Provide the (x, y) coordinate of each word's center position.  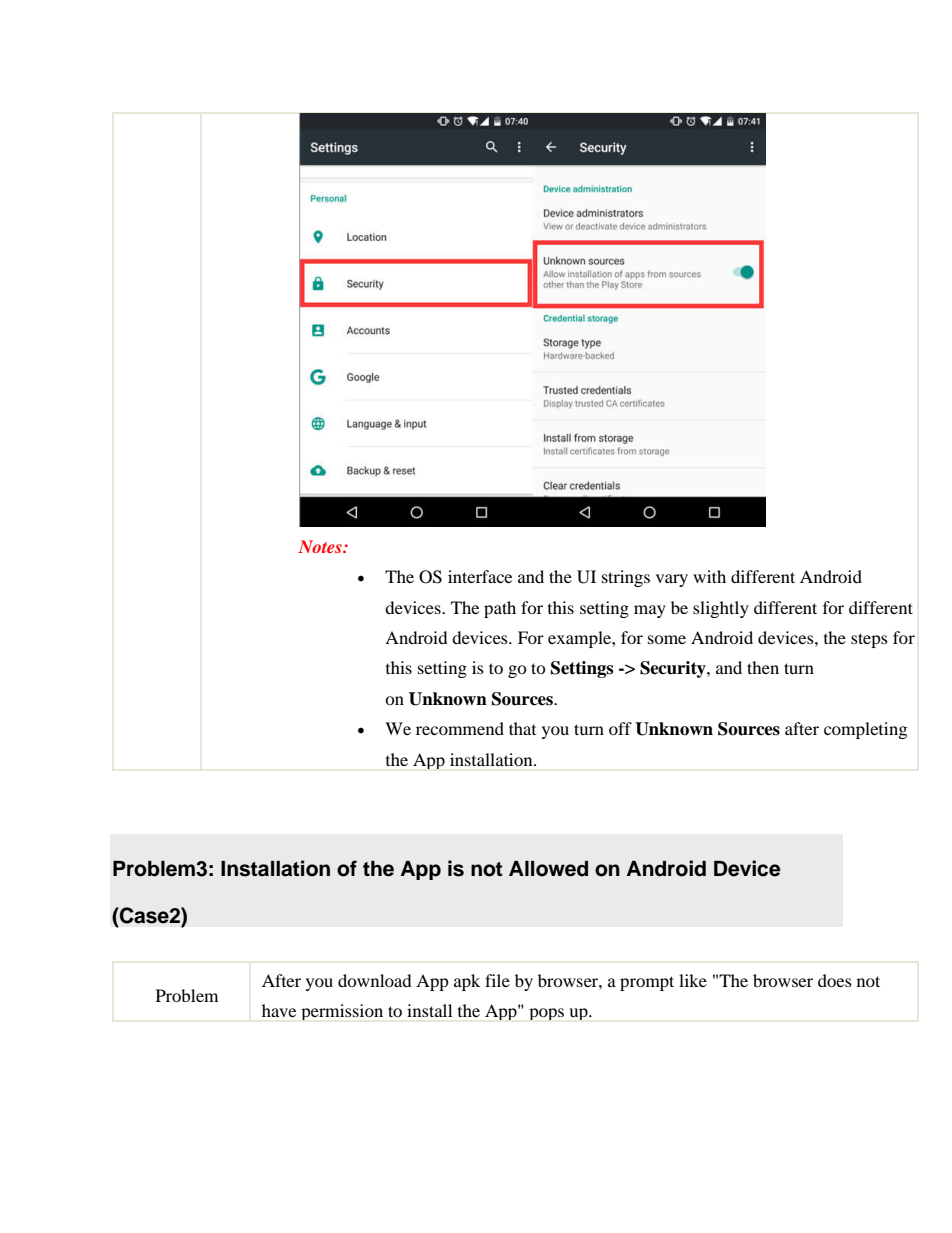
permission (342, 1012)
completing (865, 730)
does (835, 980)
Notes (321, 546)
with (709, 576)
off (620, 728)
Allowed (548, 869)
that (522, 728)
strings (626, 578)
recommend (460, 728)
